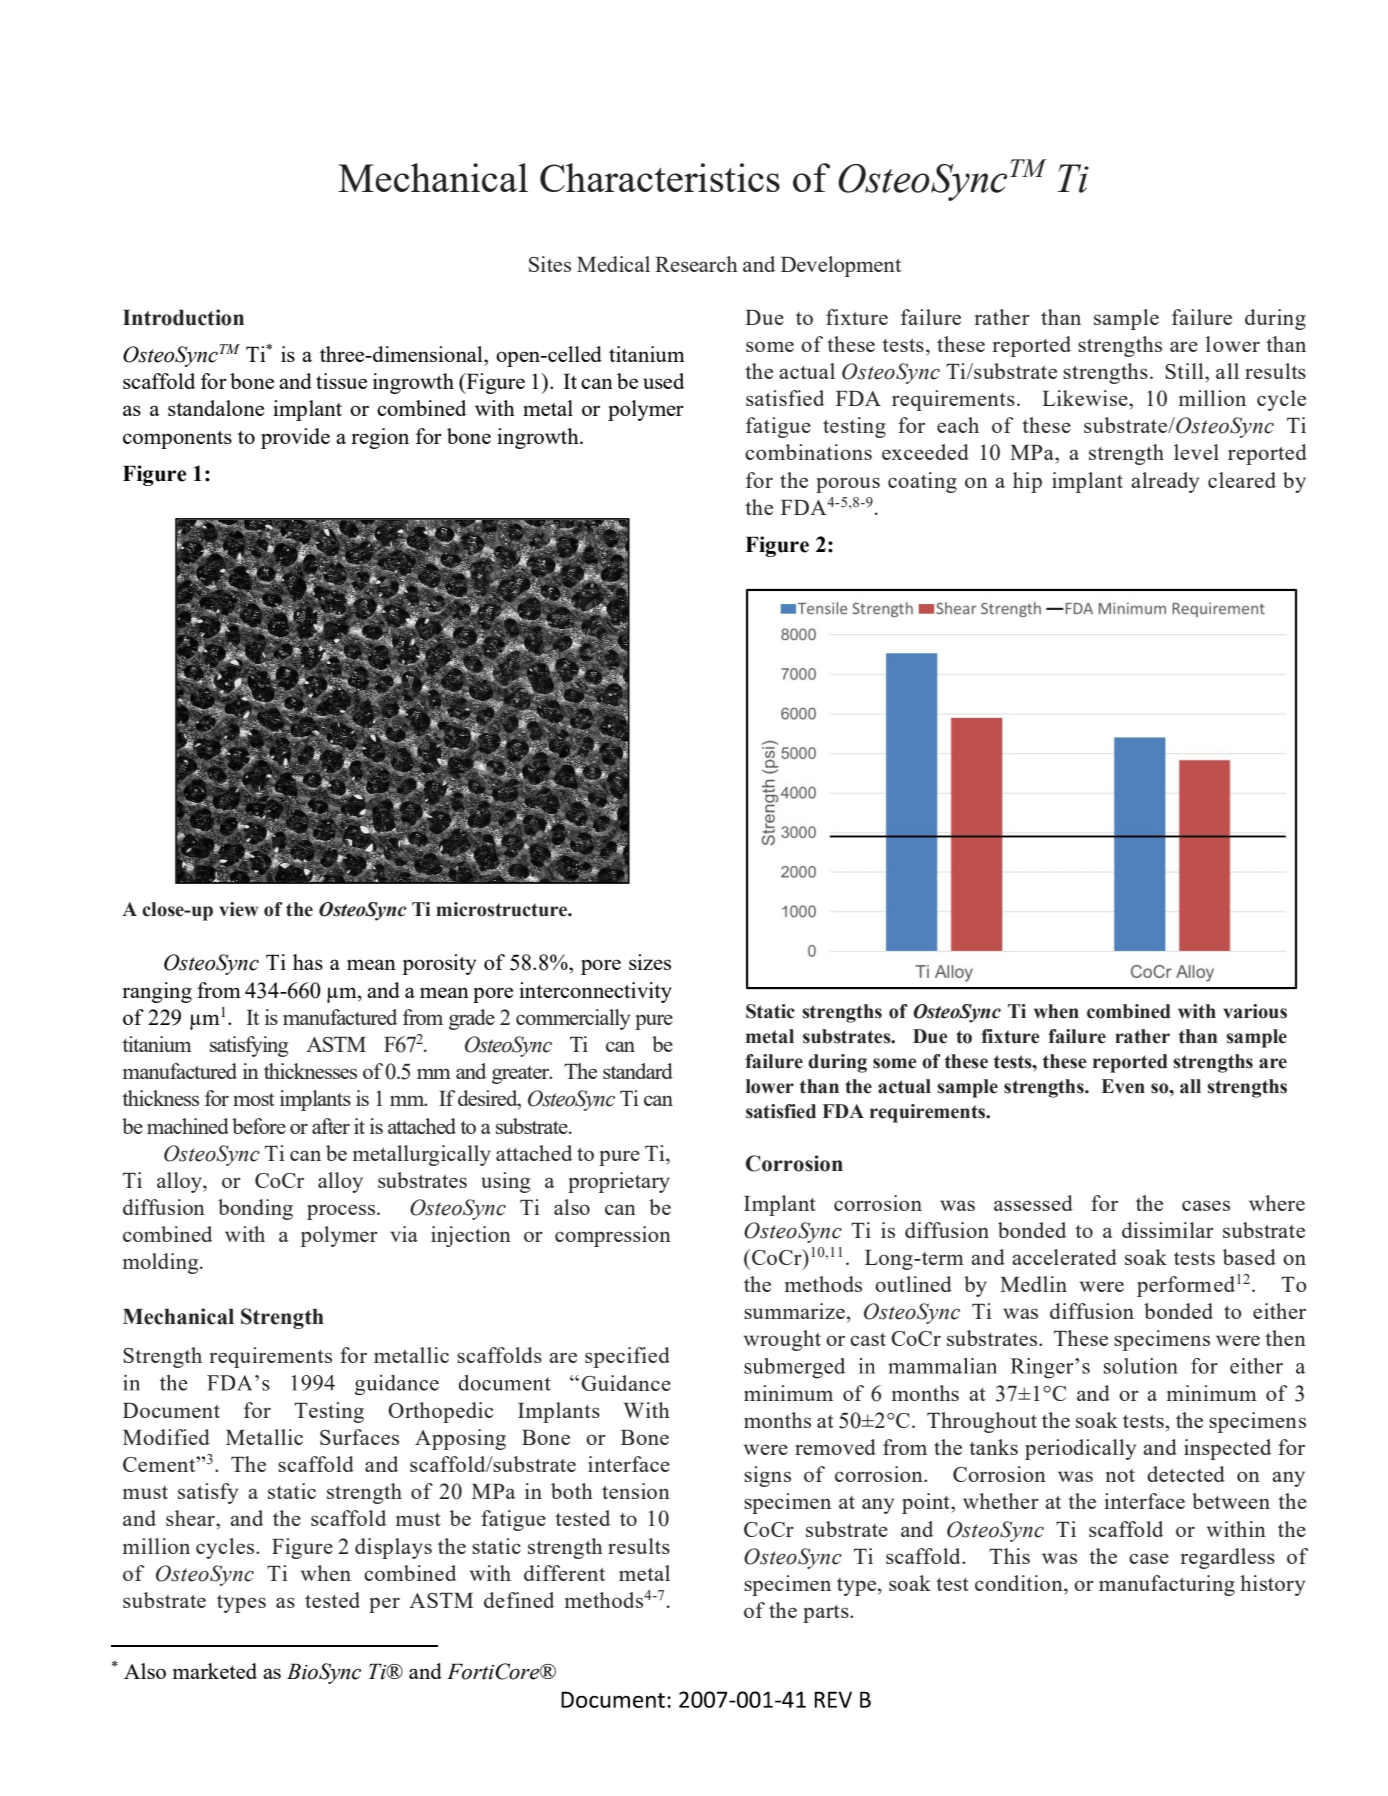  What do you see at coordinates (696, 264) in the screenshot?
I see `Research` at bounding box center [696, 264].
